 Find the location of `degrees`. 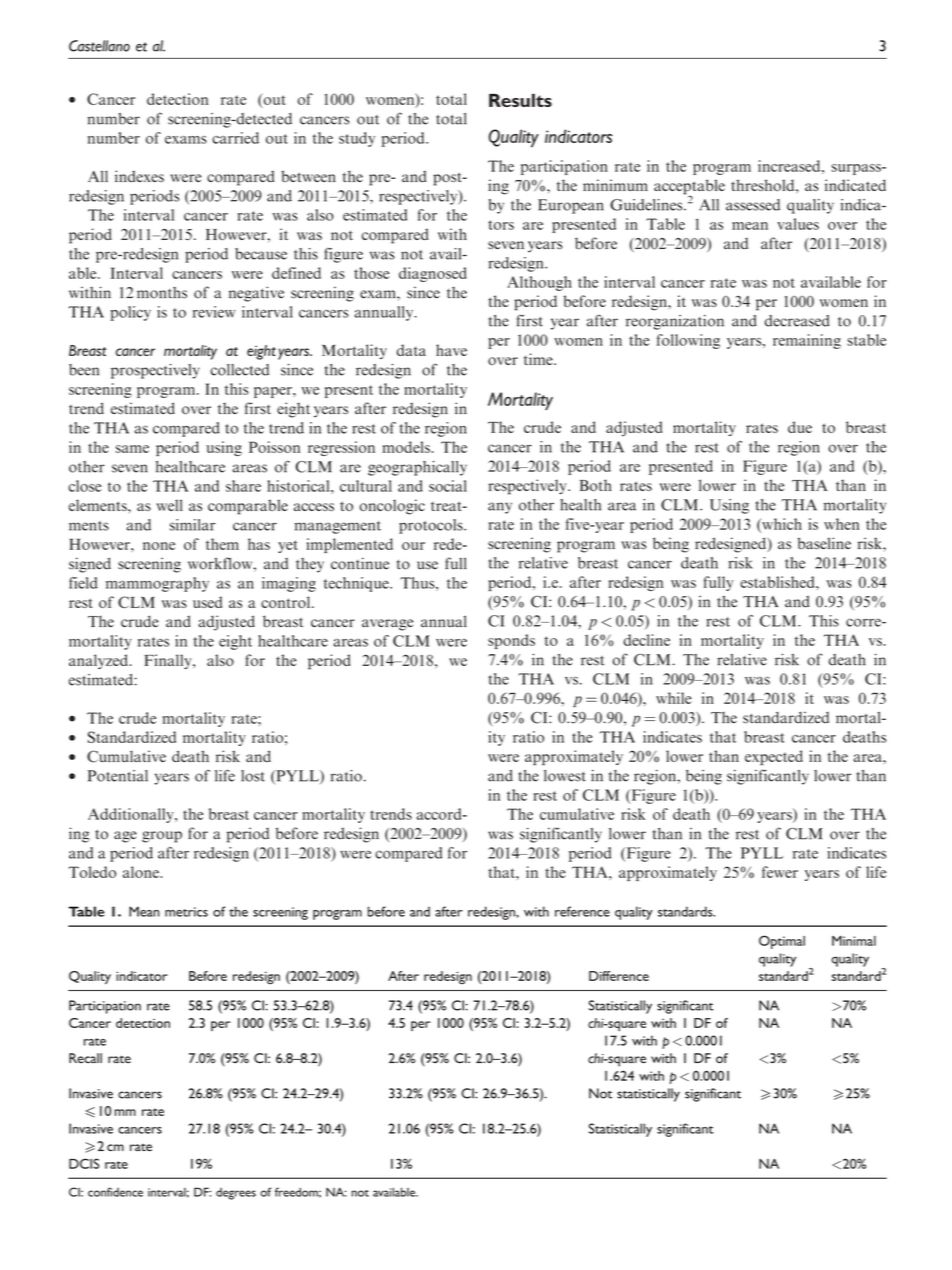

degrees is located at coordinates (236, 1194).
